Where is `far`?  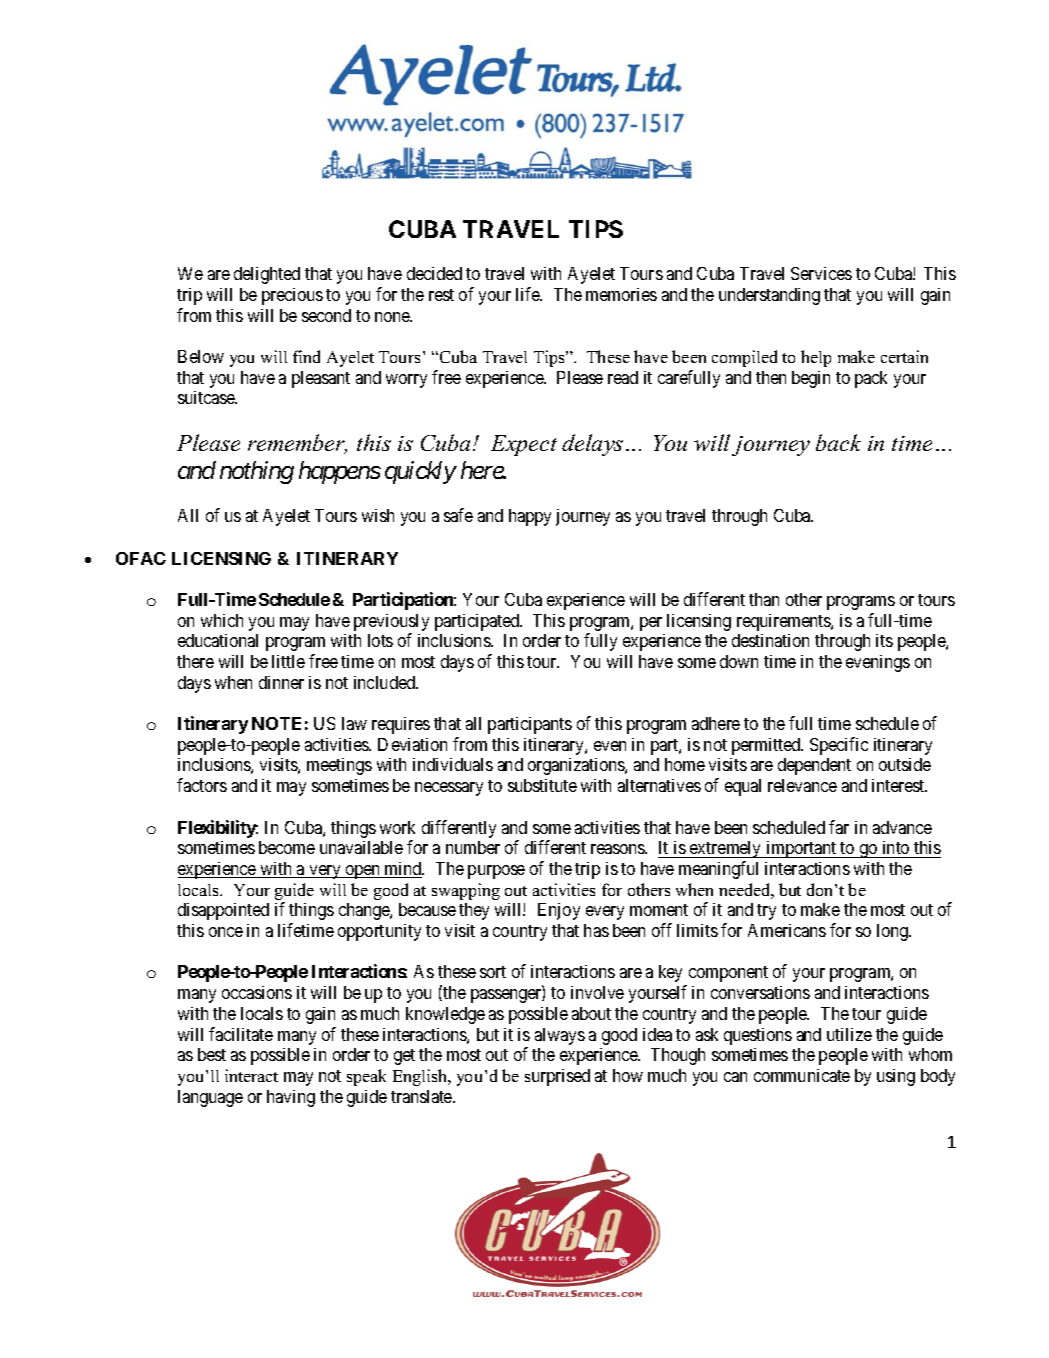
far is located at coordinates (839, 827).
